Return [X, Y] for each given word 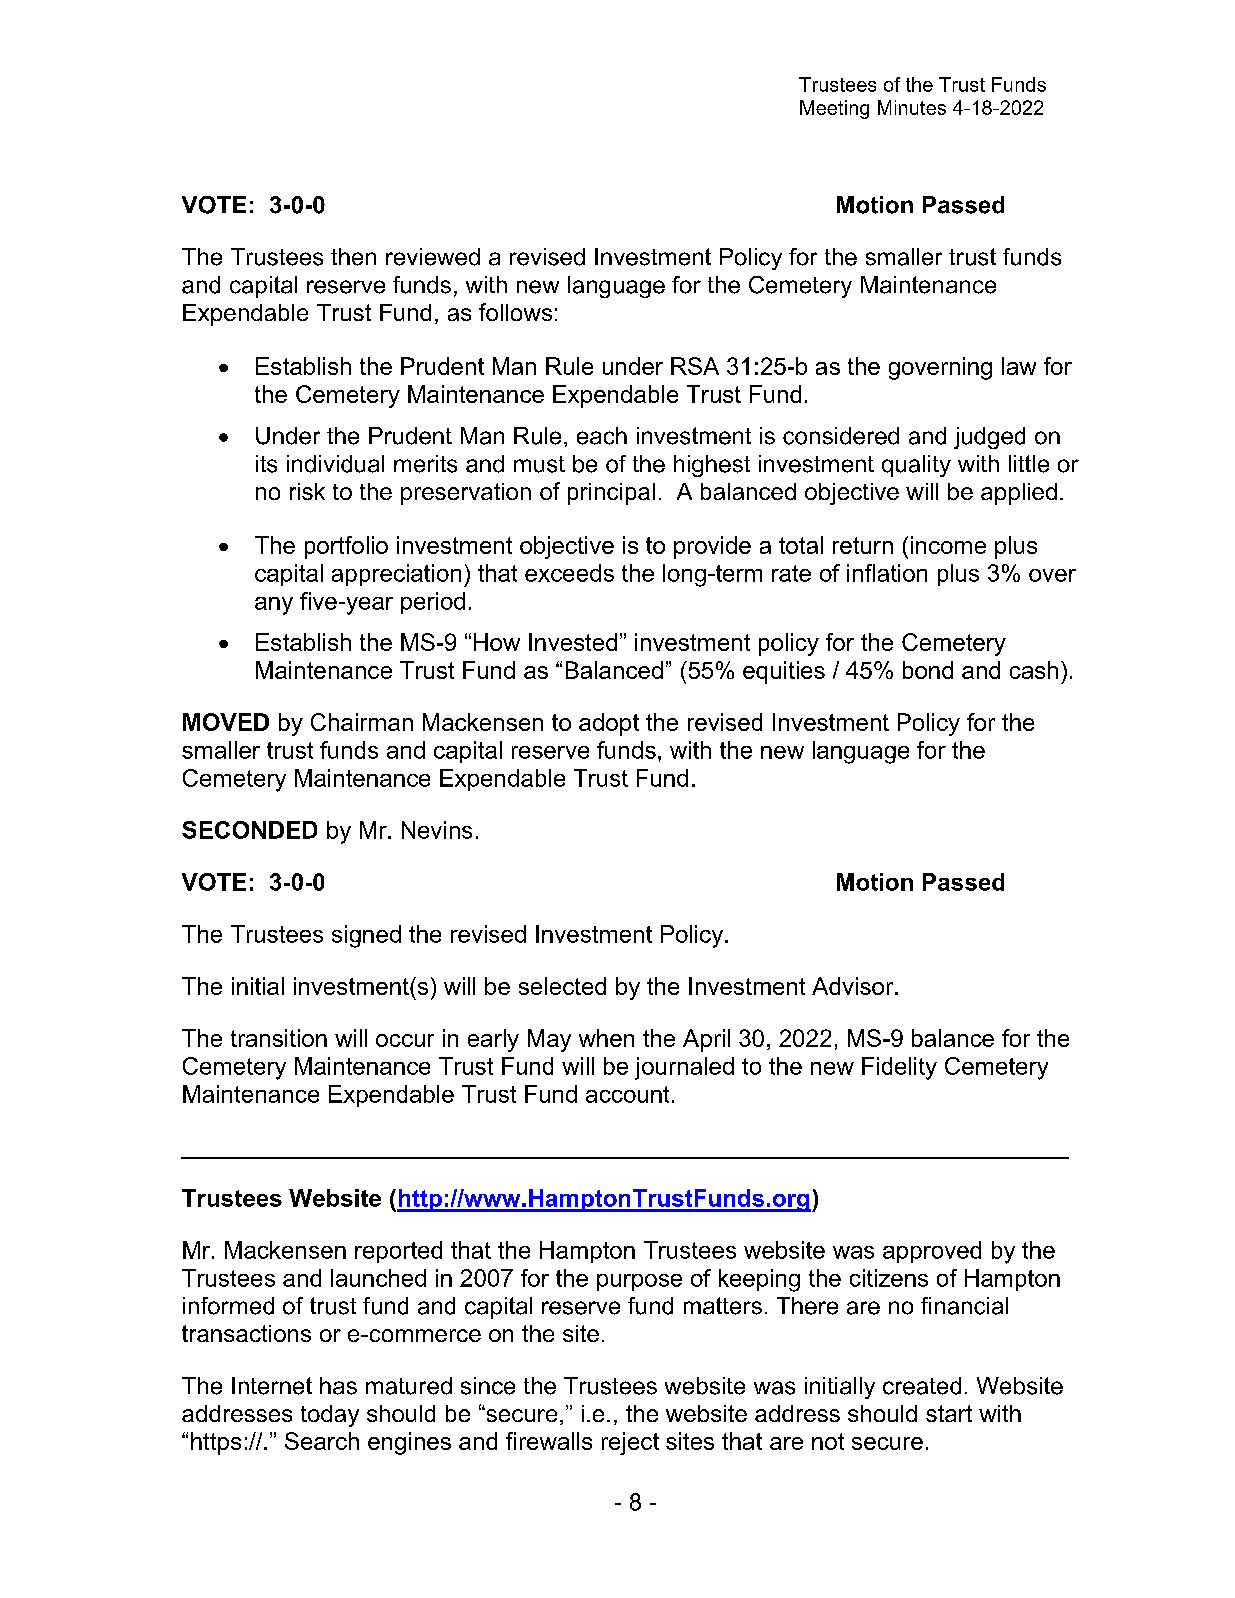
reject [630, 1443]
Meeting [834, 109]
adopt [609, 724]
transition [279, 1038]
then [353, 257]
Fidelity [899, 1068]
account [627, 1094]
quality [916, 466]
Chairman [362, 722]
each [602, 436]
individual [335, 464]
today [330, 1416]
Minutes [912, 107]
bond [928, 670]
